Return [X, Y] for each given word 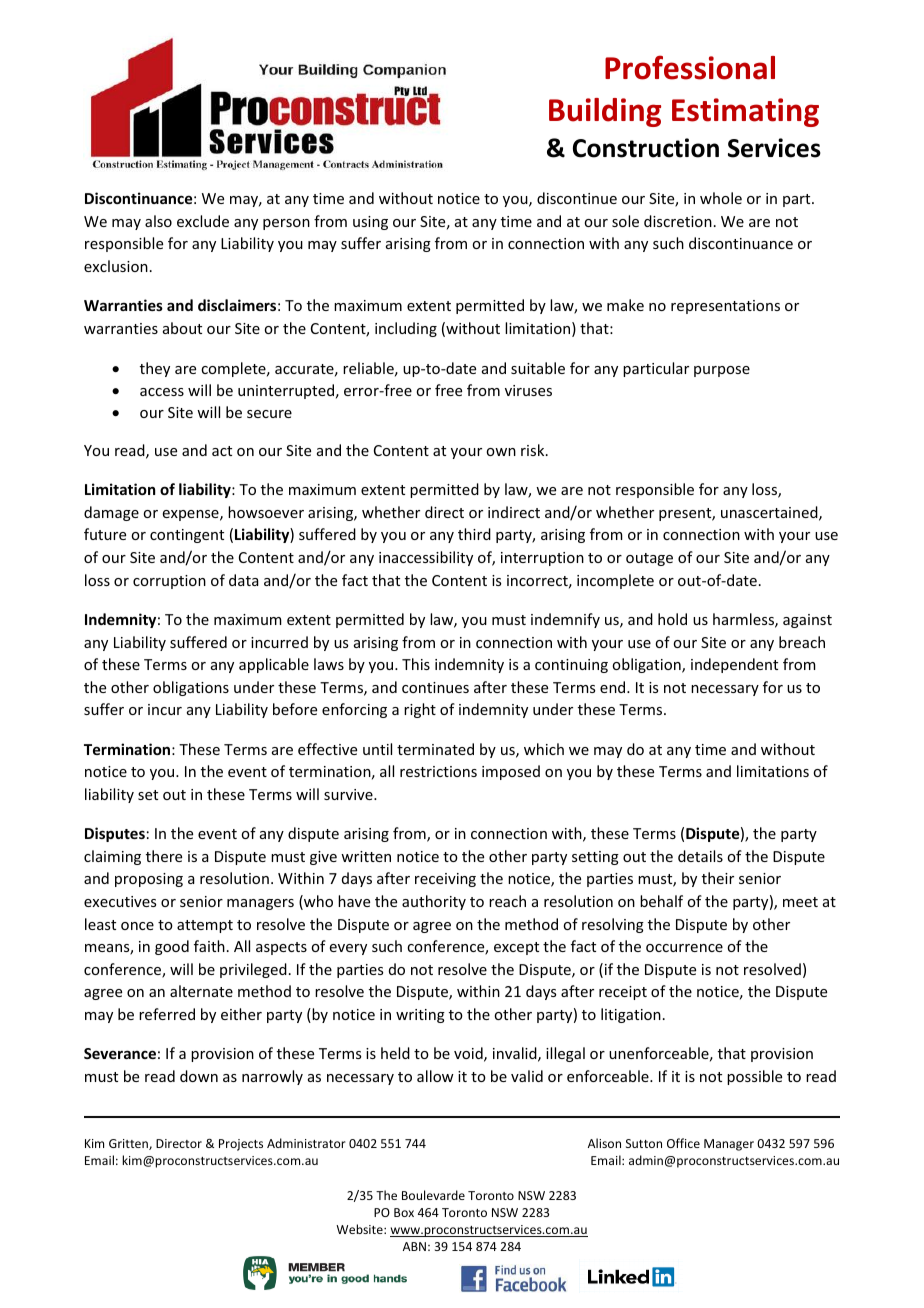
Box [404, 1212]
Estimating [745, 112]
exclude [203, 221]
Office [683, 1143]
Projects [241, 1145]
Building [605, 112]
